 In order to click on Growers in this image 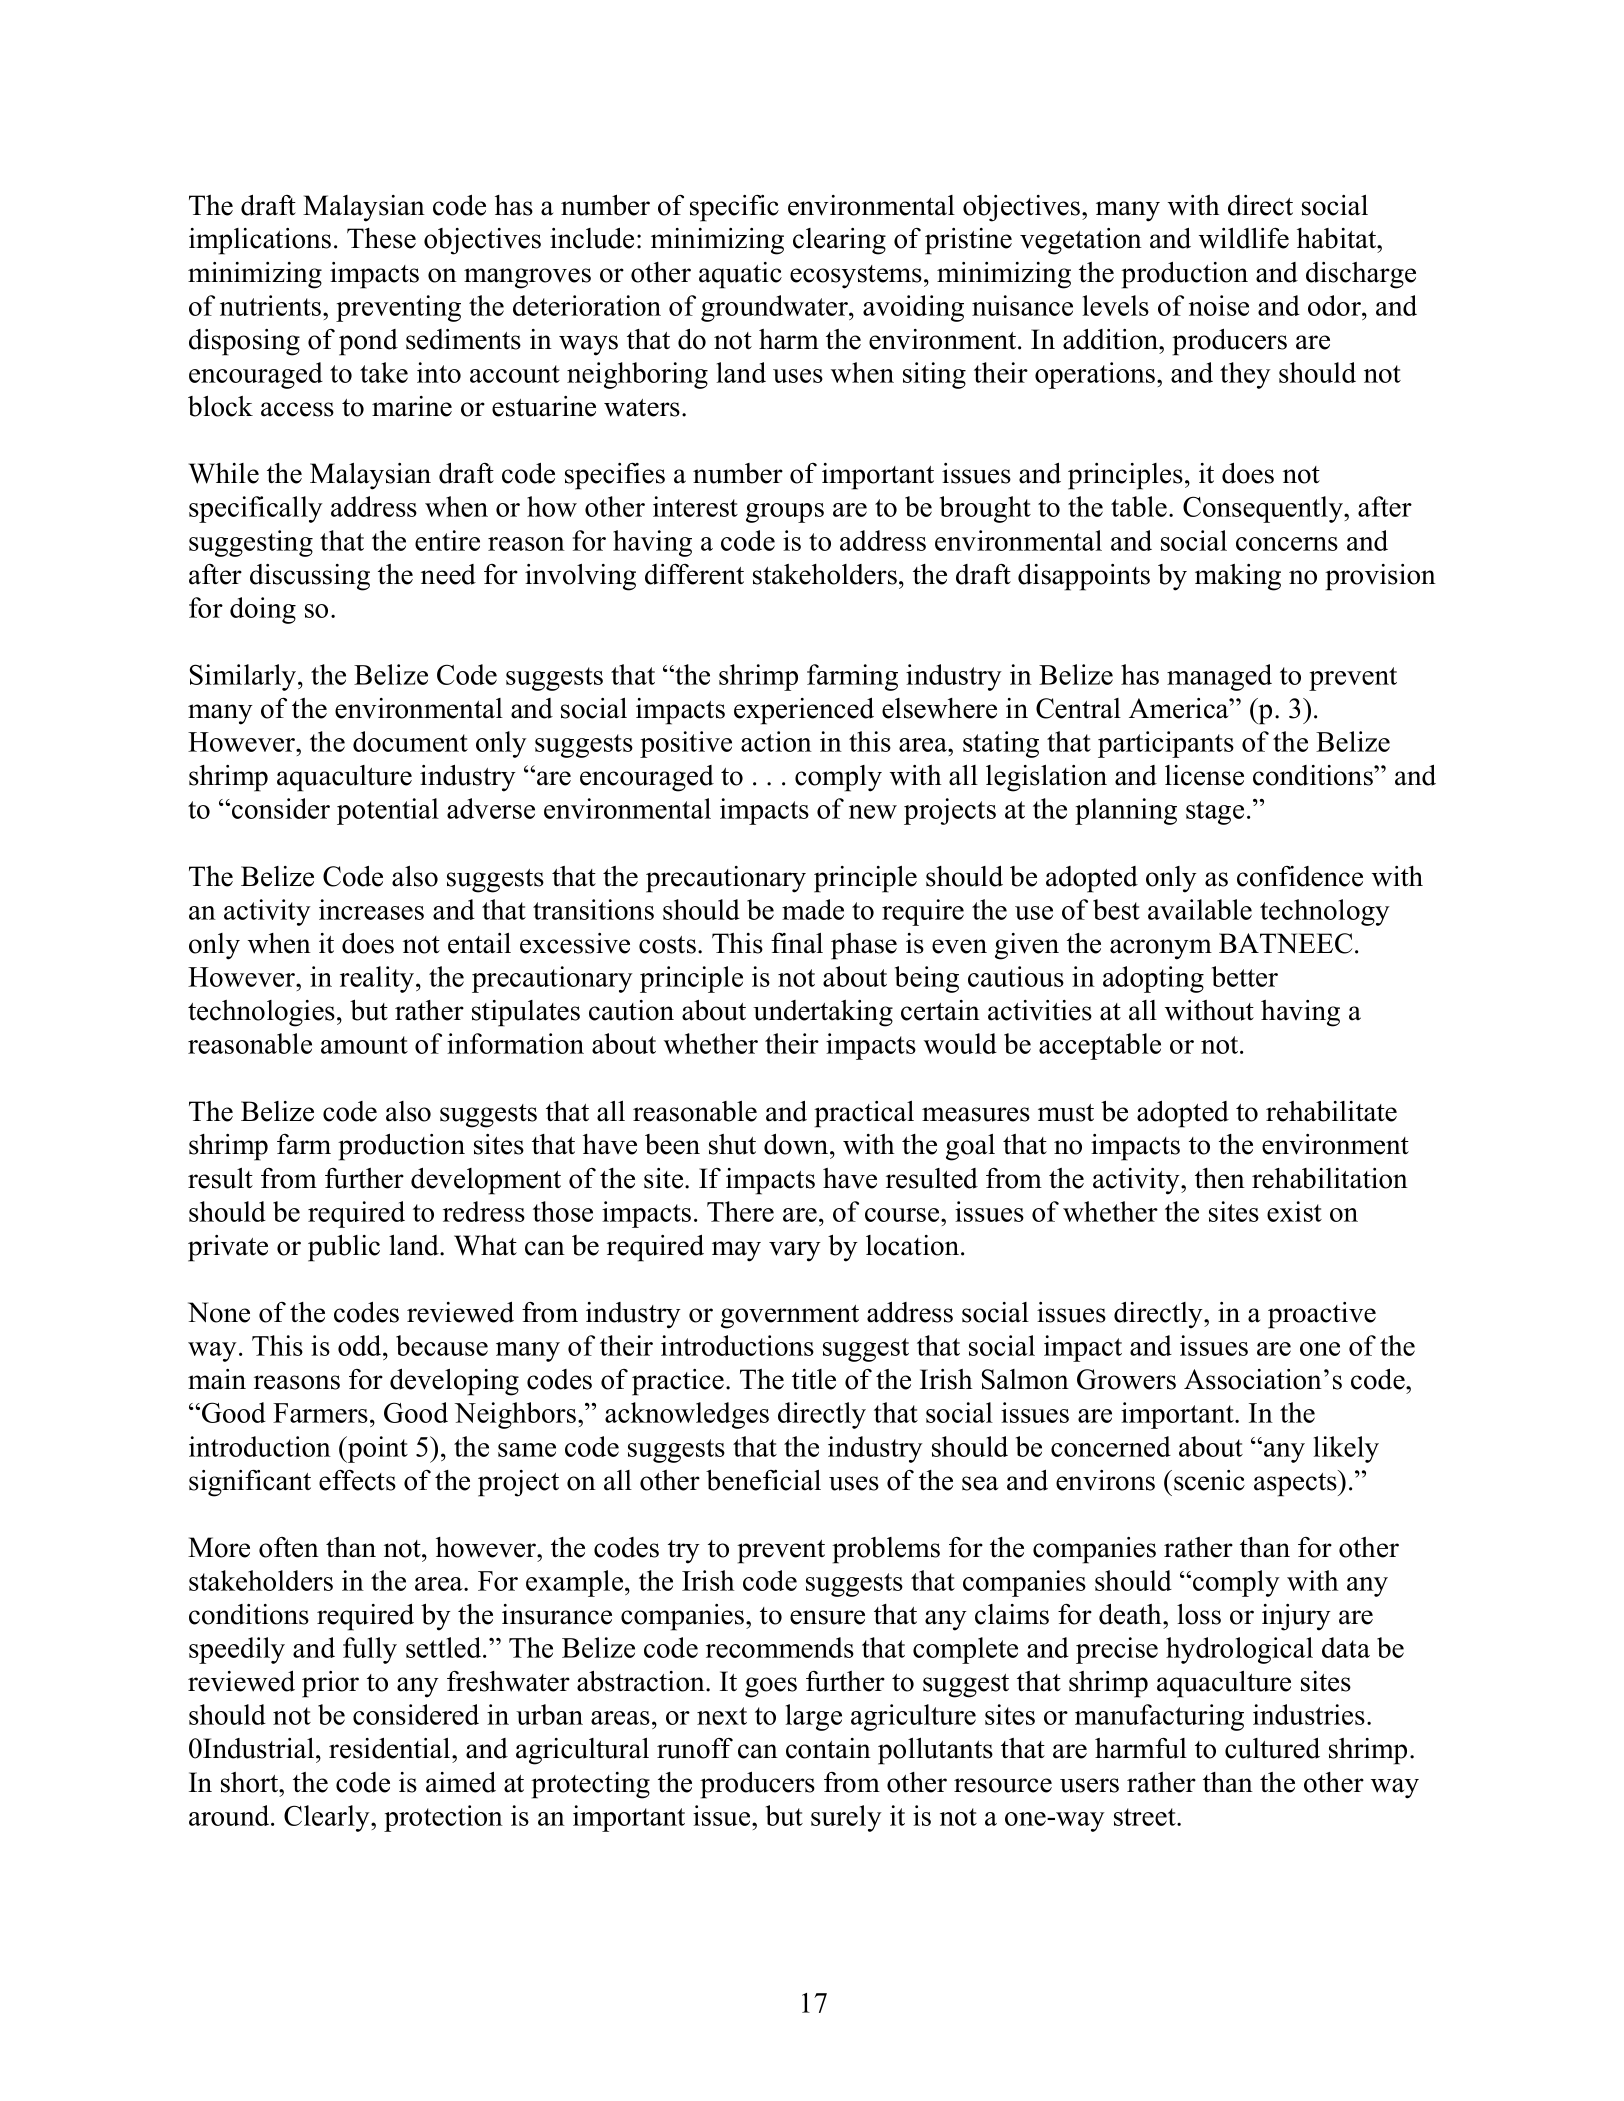, I will do `click(1126, 1379)`.
